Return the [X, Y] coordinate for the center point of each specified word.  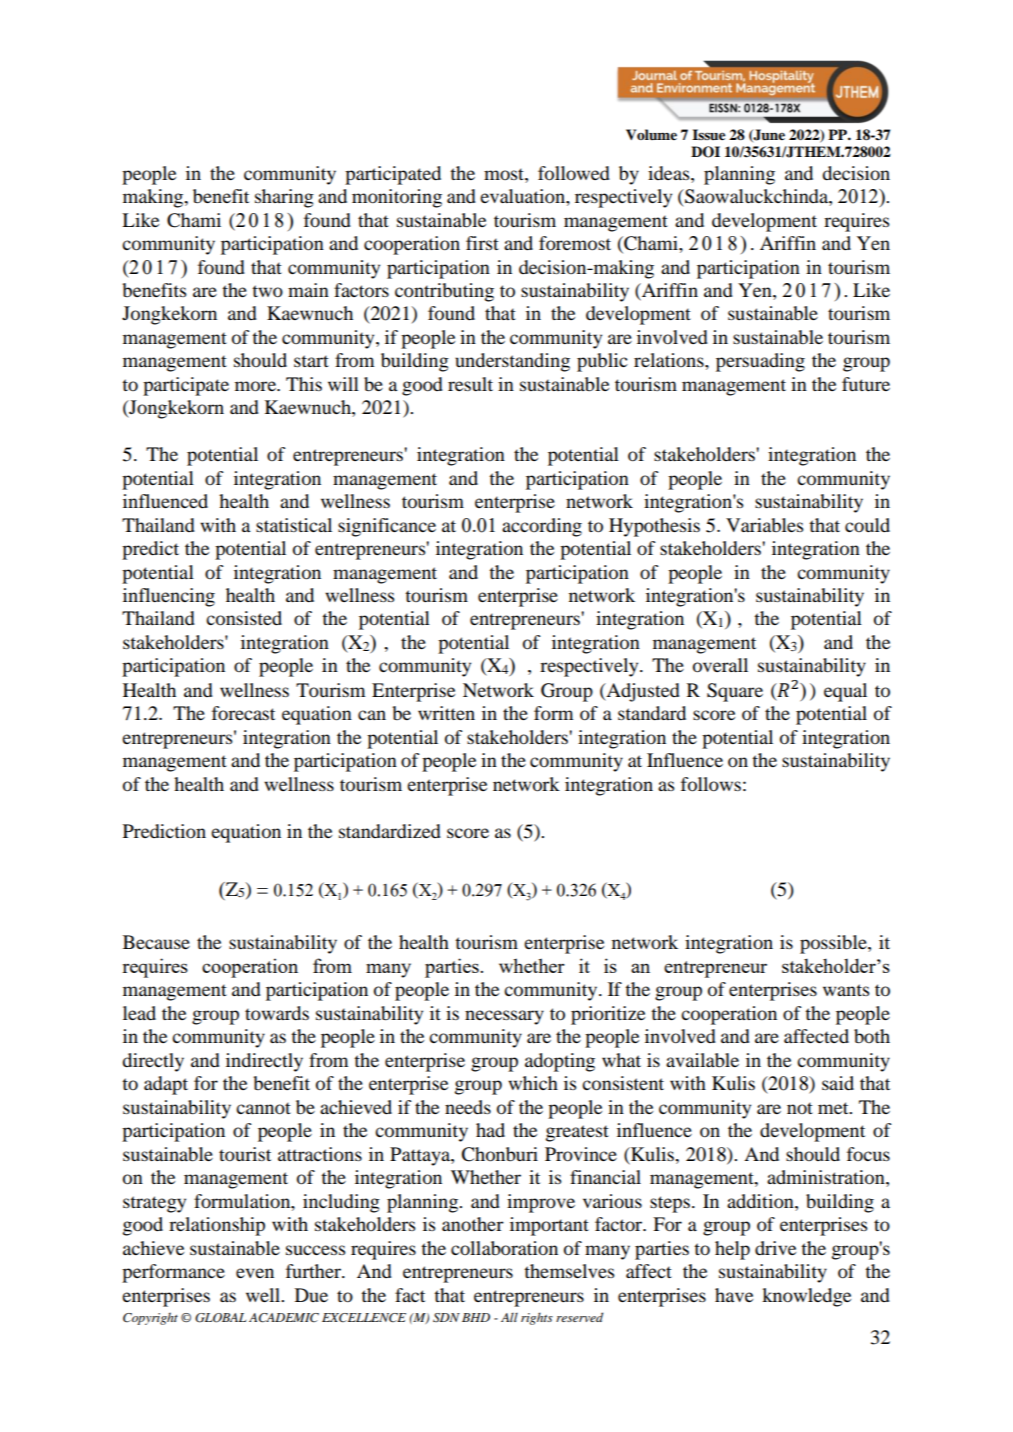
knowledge [806, 1297]
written [446, 713]
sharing [284, 198]
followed [574, 173]
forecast [243, 713]
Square [735, 692]
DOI [705, 152]
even [255, 1273]
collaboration [504, 1248]
